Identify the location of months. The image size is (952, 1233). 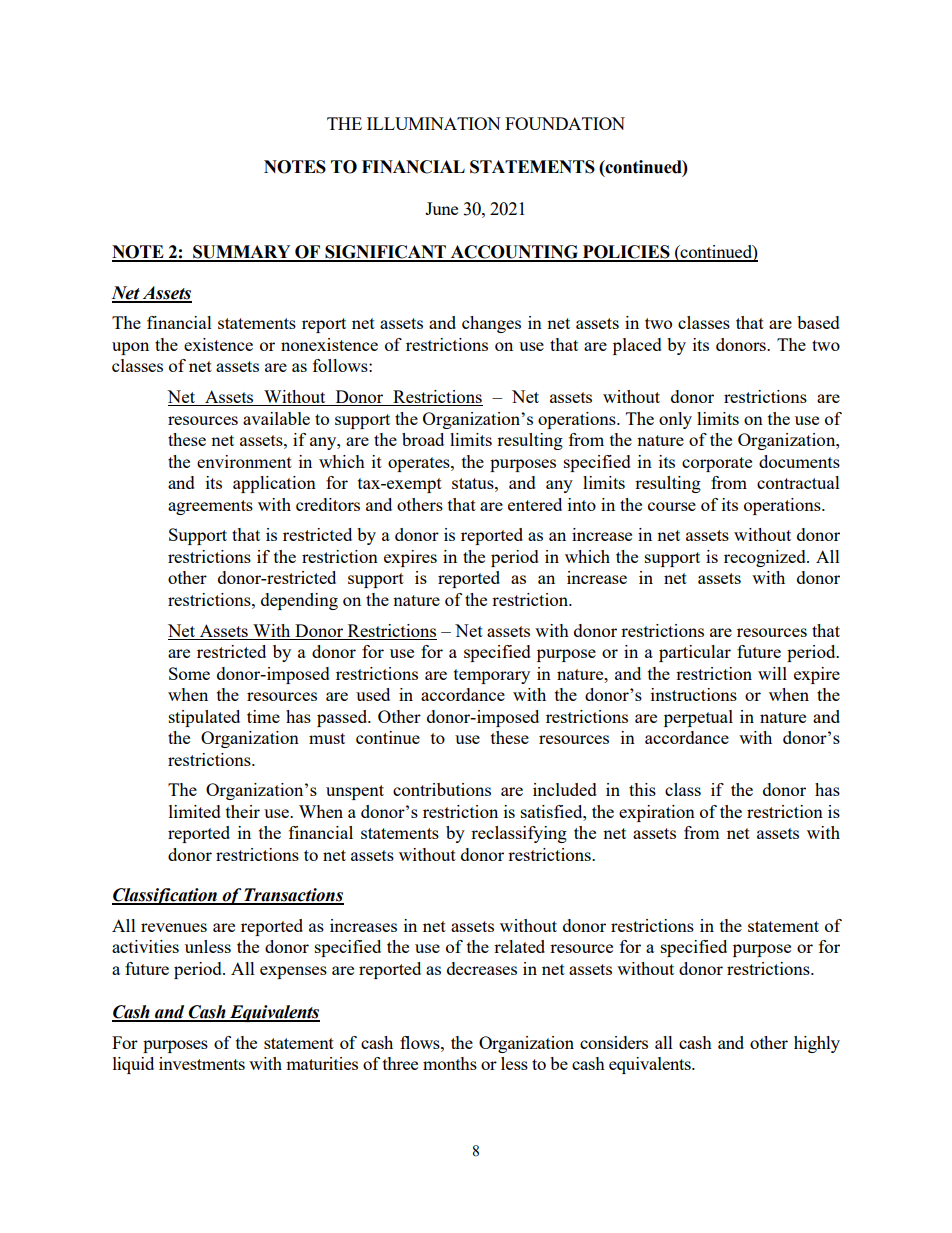
(450, 1063).
